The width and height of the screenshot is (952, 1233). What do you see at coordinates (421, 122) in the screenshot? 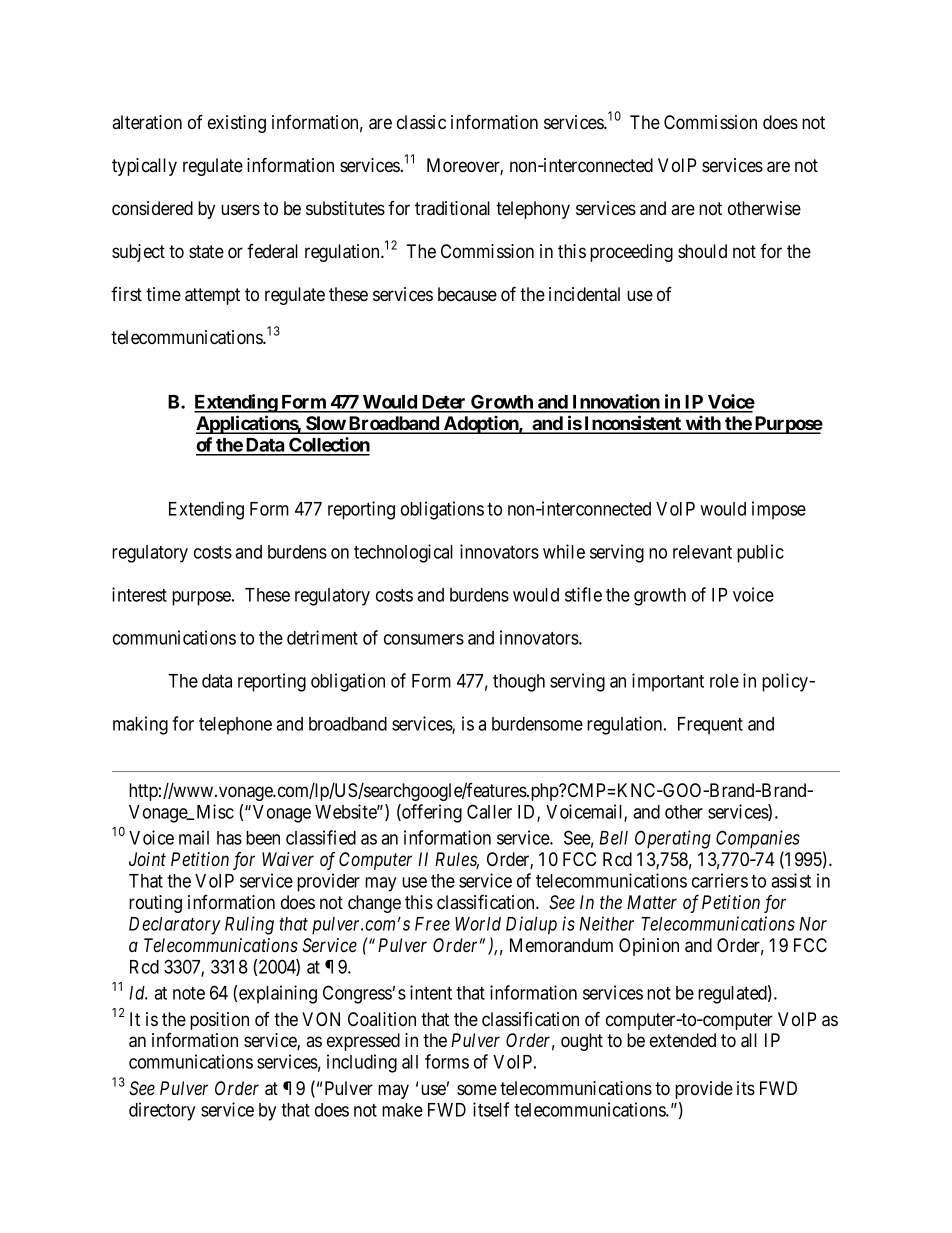
I see `classic` at bounding box center [421, 122].
